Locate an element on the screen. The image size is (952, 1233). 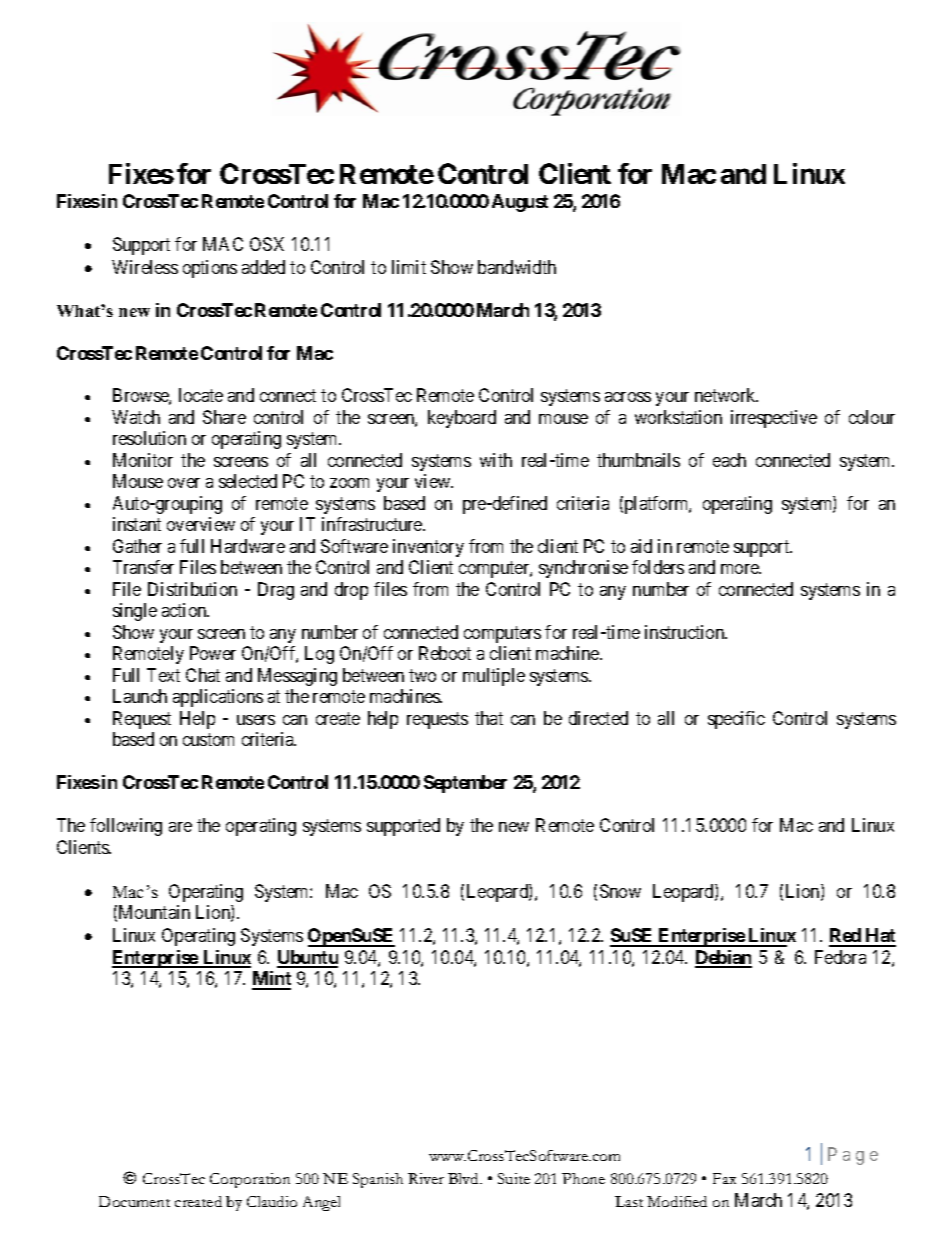
options is located at coordinates (210, 269).
